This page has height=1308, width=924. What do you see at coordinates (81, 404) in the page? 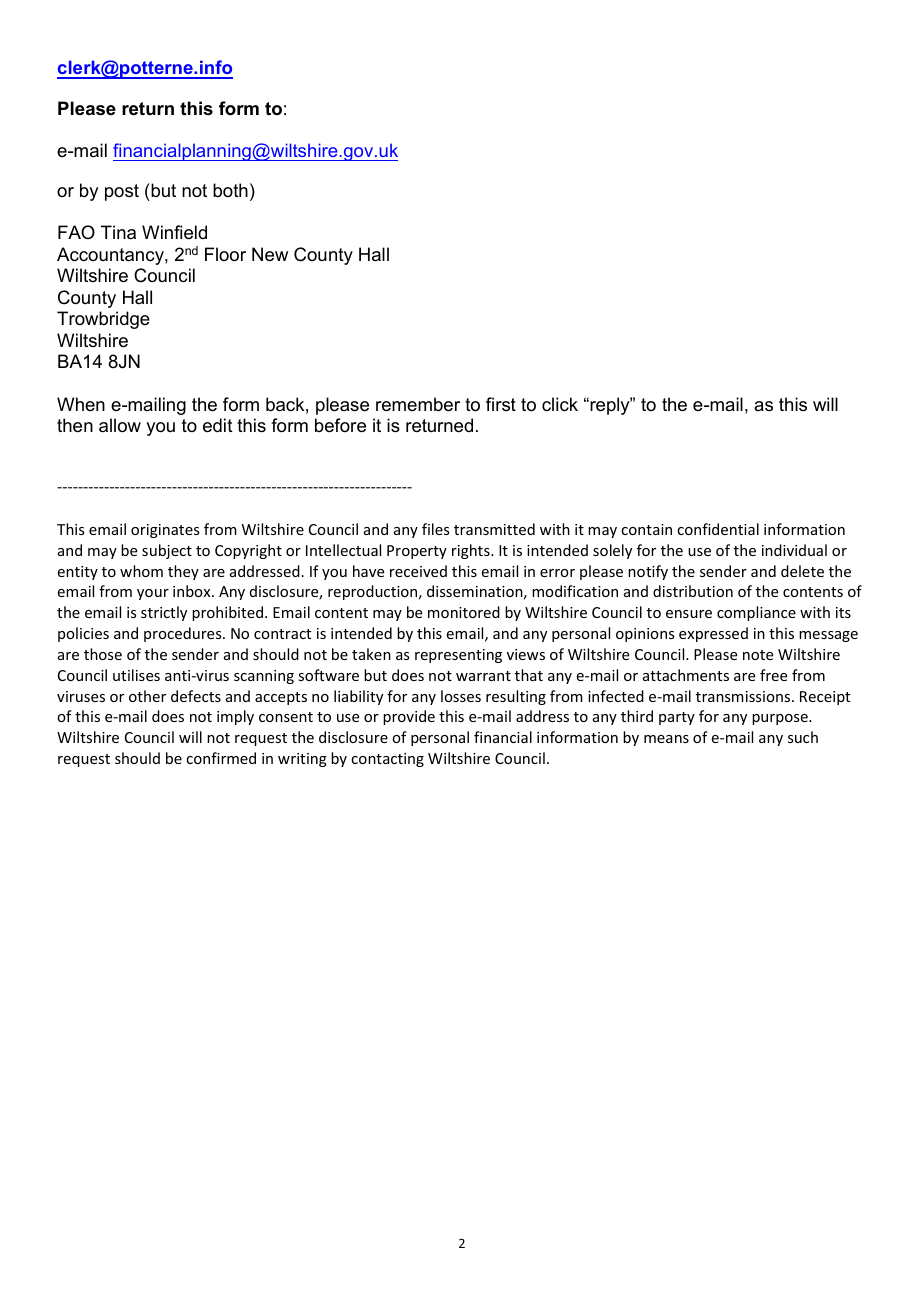
I see `When` at bounding box center [81, 404].
